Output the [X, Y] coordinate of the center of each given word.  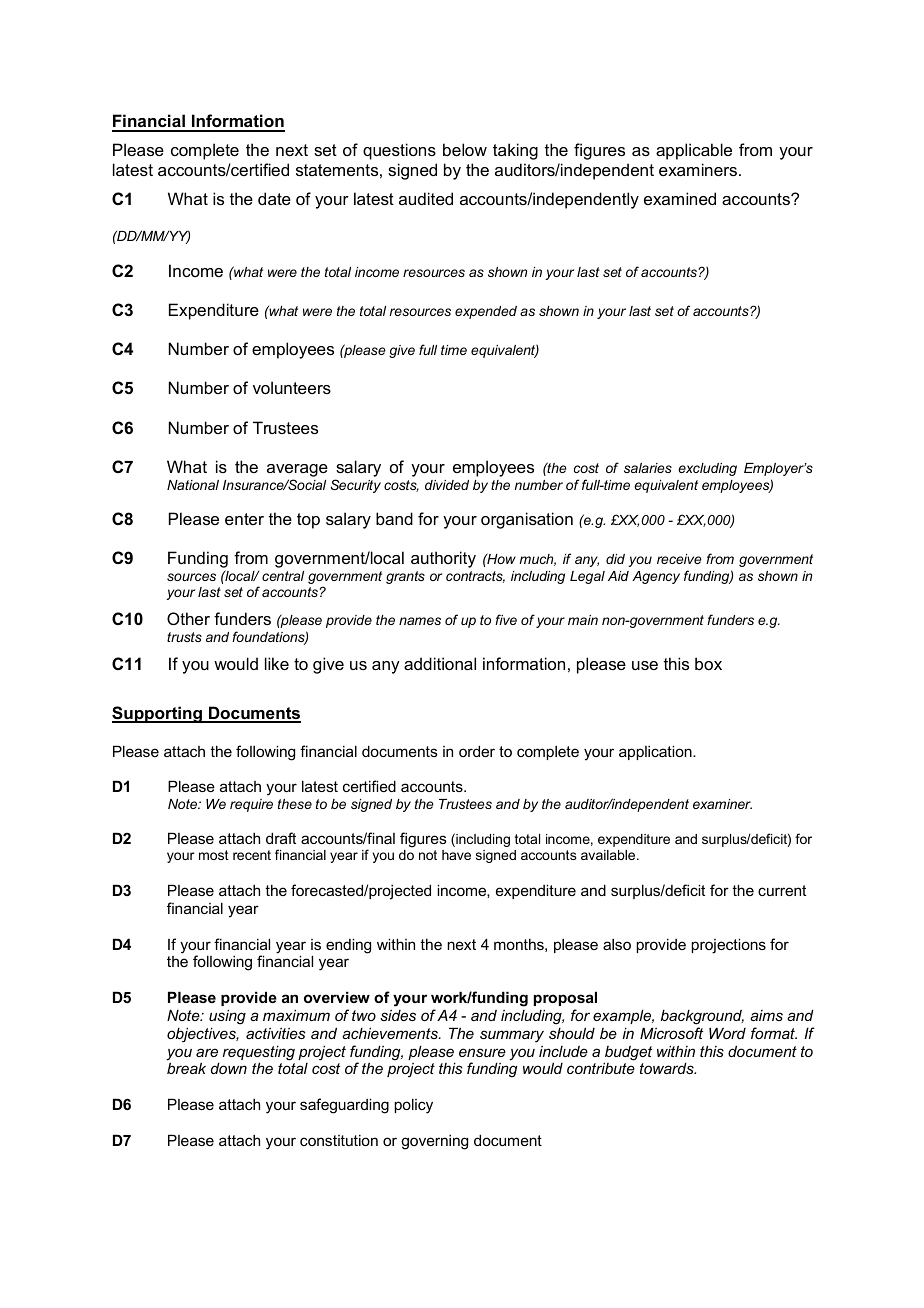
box [708, 663]
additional [440, 663]
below [465, 149]
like [277, 663]
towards [668, 1068]
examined [680, 198]
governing [434, 1142]
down [229, 1068]
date [274, 198]
